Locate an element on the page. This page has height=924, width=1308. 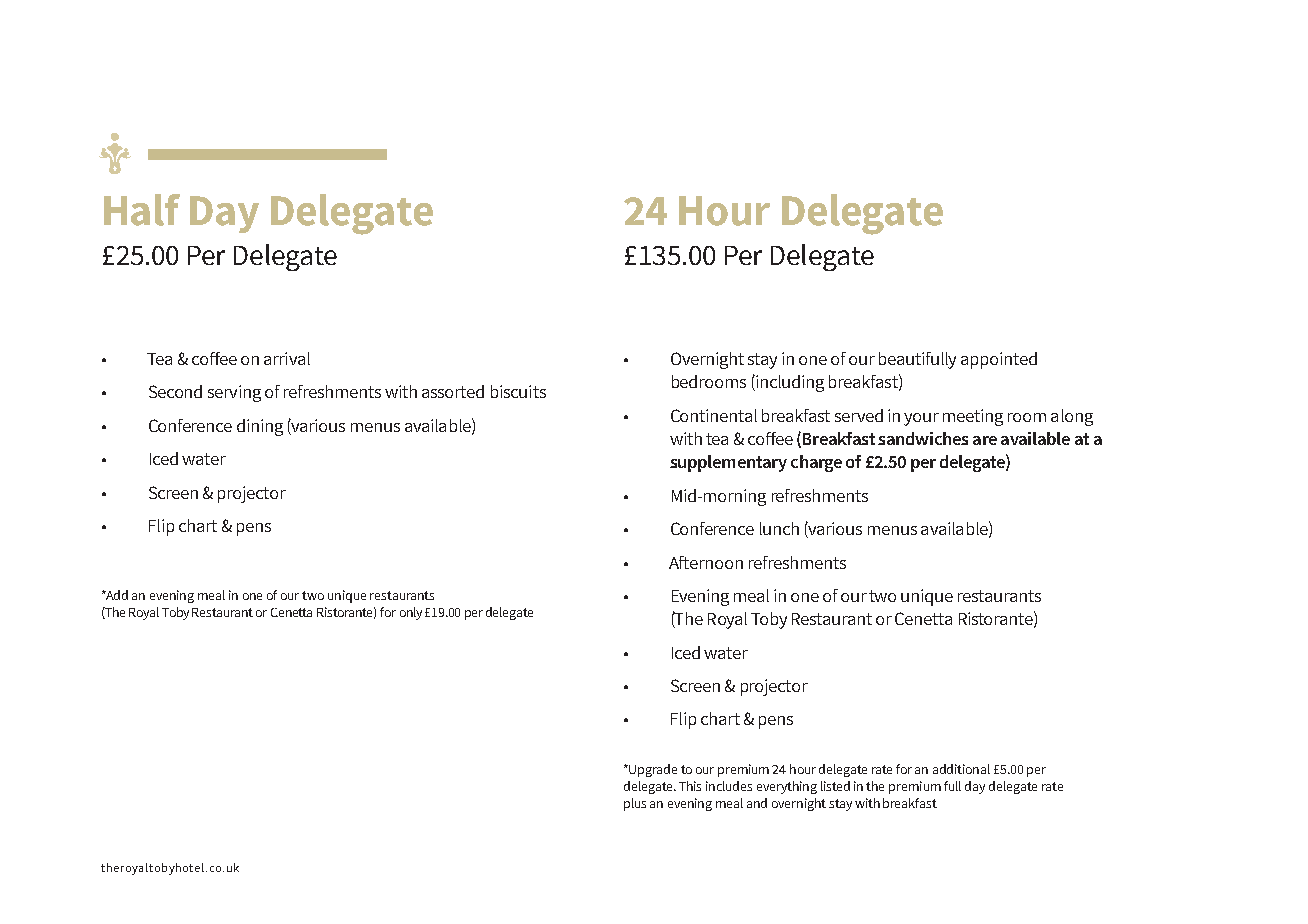
Half is located at coordinates (142, 210).
